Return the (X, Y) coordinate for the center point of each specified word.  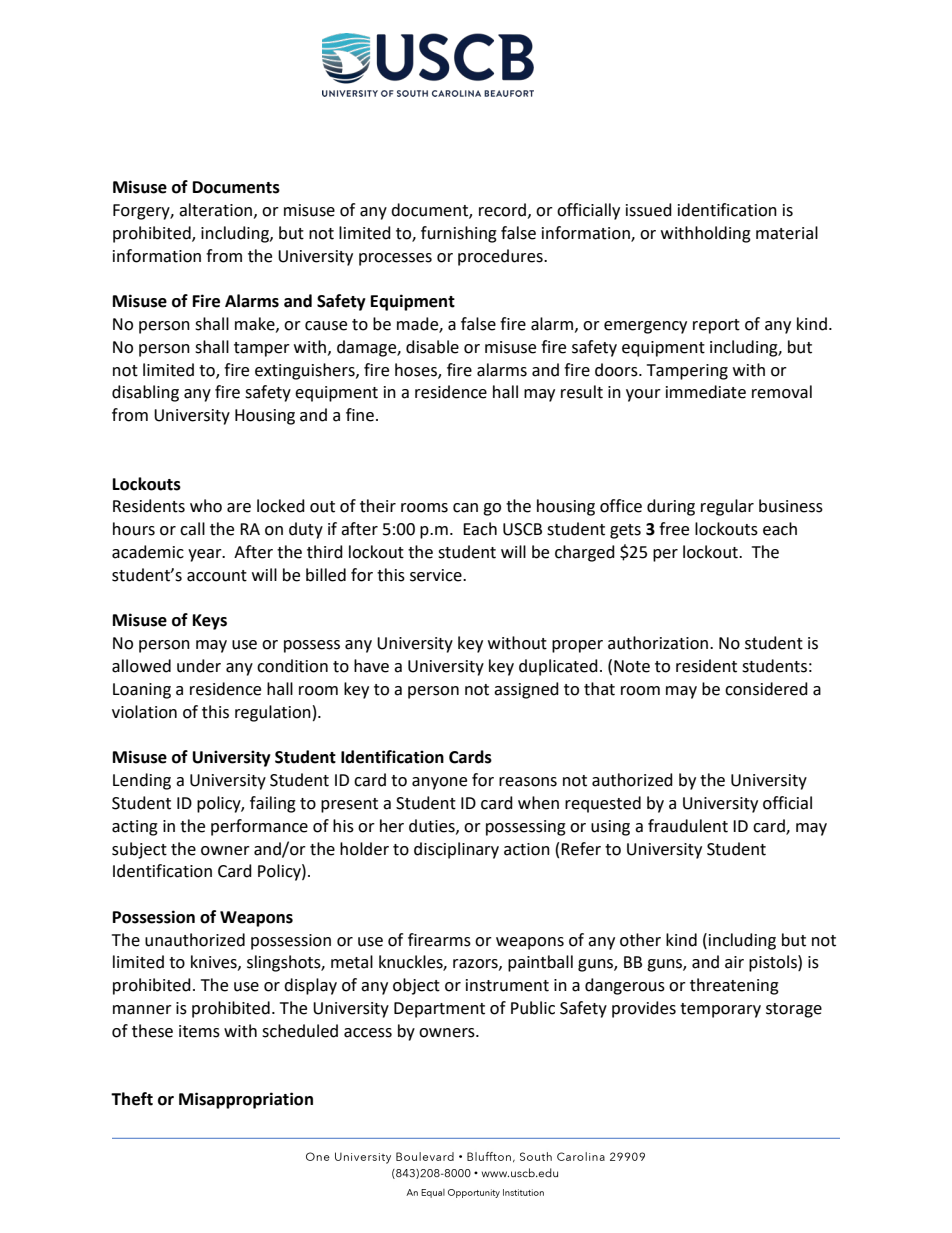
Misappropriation (246, 1100)
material (787, 233)
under (199, 666)
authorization (659, 643)
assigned (526, 690)
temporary (720, 1010)
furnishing (459, 234)
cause (326, 326)
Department (439, 1010)
